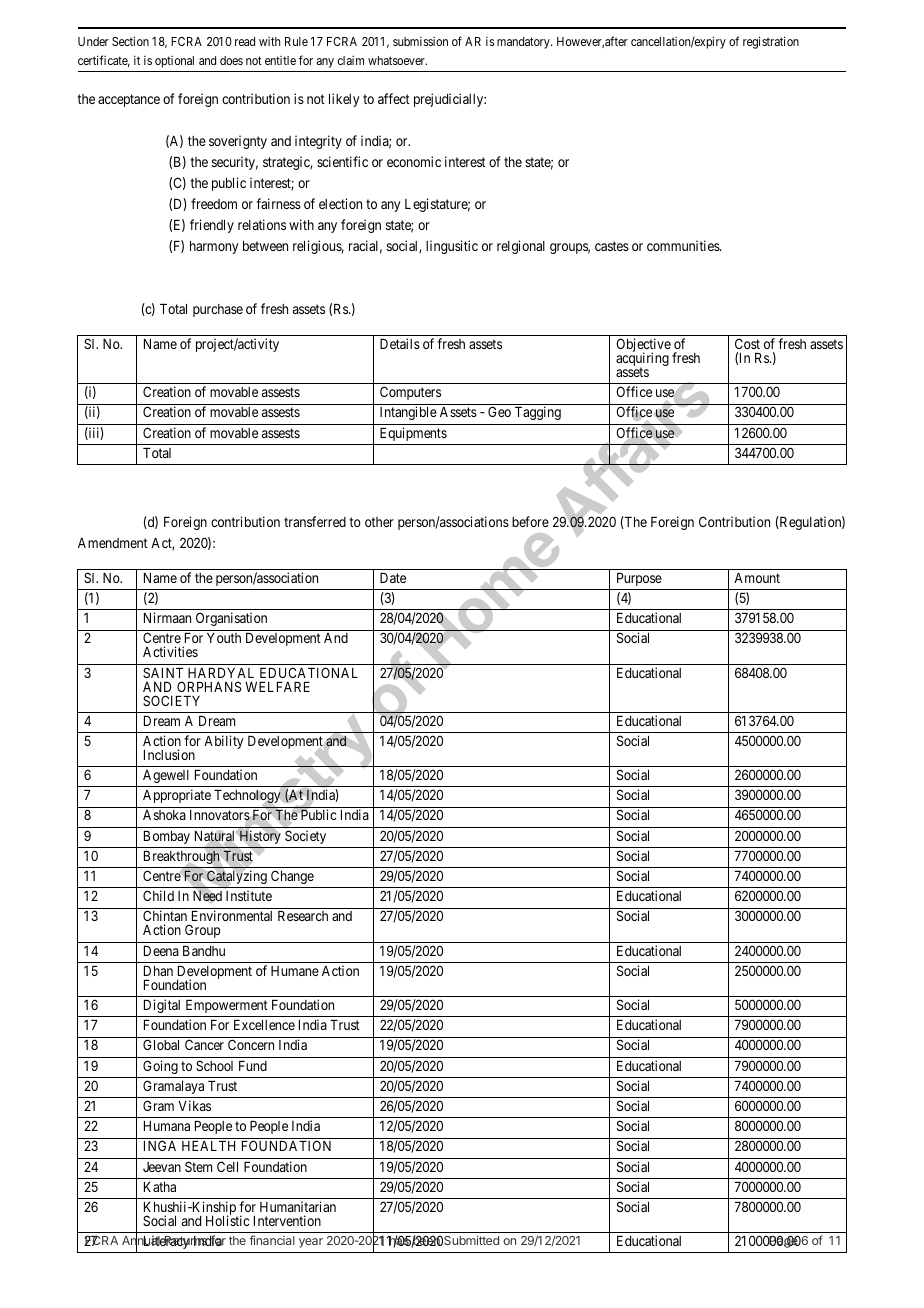 This screenshot has width=924, height=1308. What do you see at coordinates (160, 1187) in the screenshot?
I see `Katha` at bounding box center [160, 1187].
